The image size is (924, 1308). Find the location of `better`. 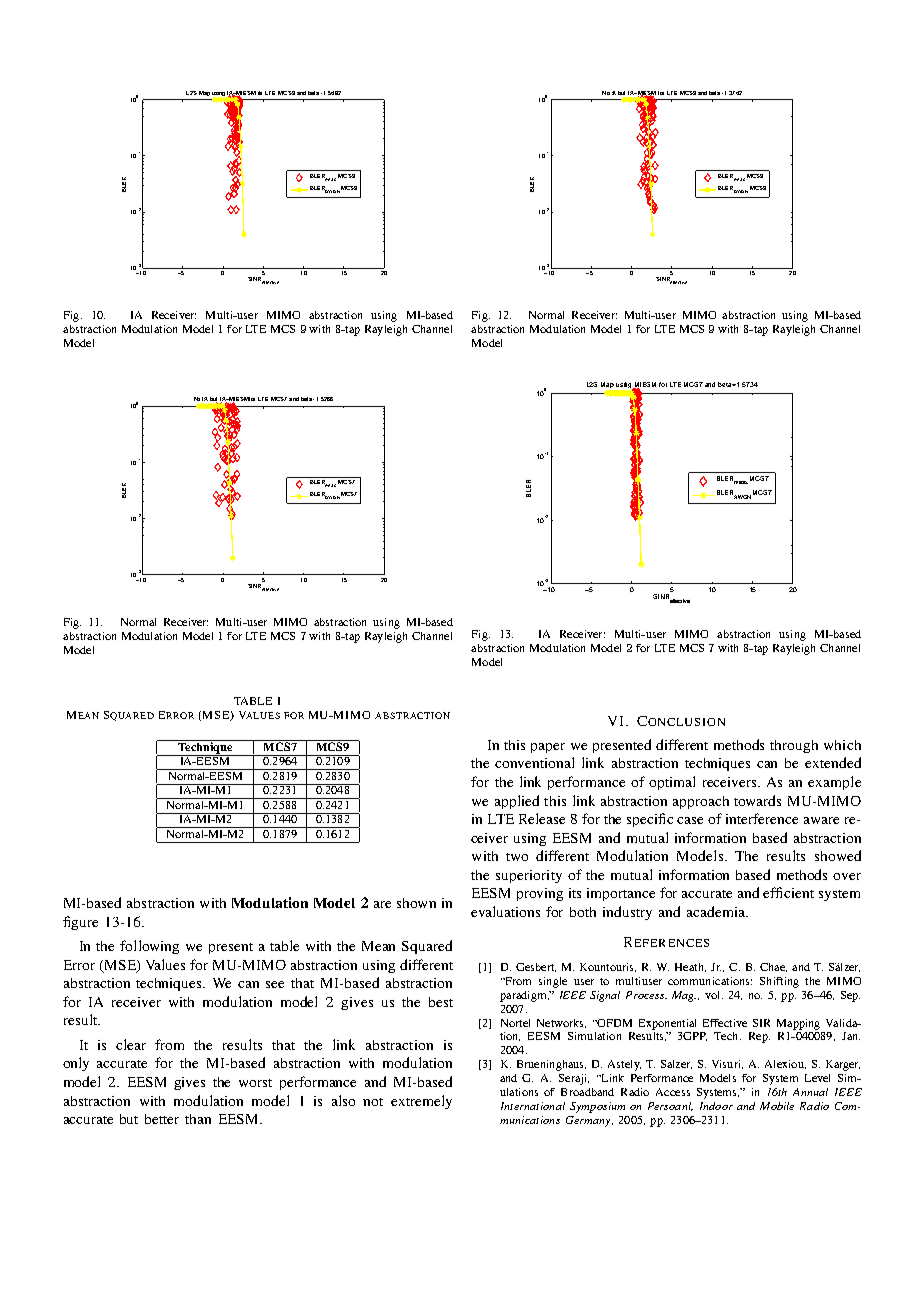

better is located at coordinates (162, 1119).
